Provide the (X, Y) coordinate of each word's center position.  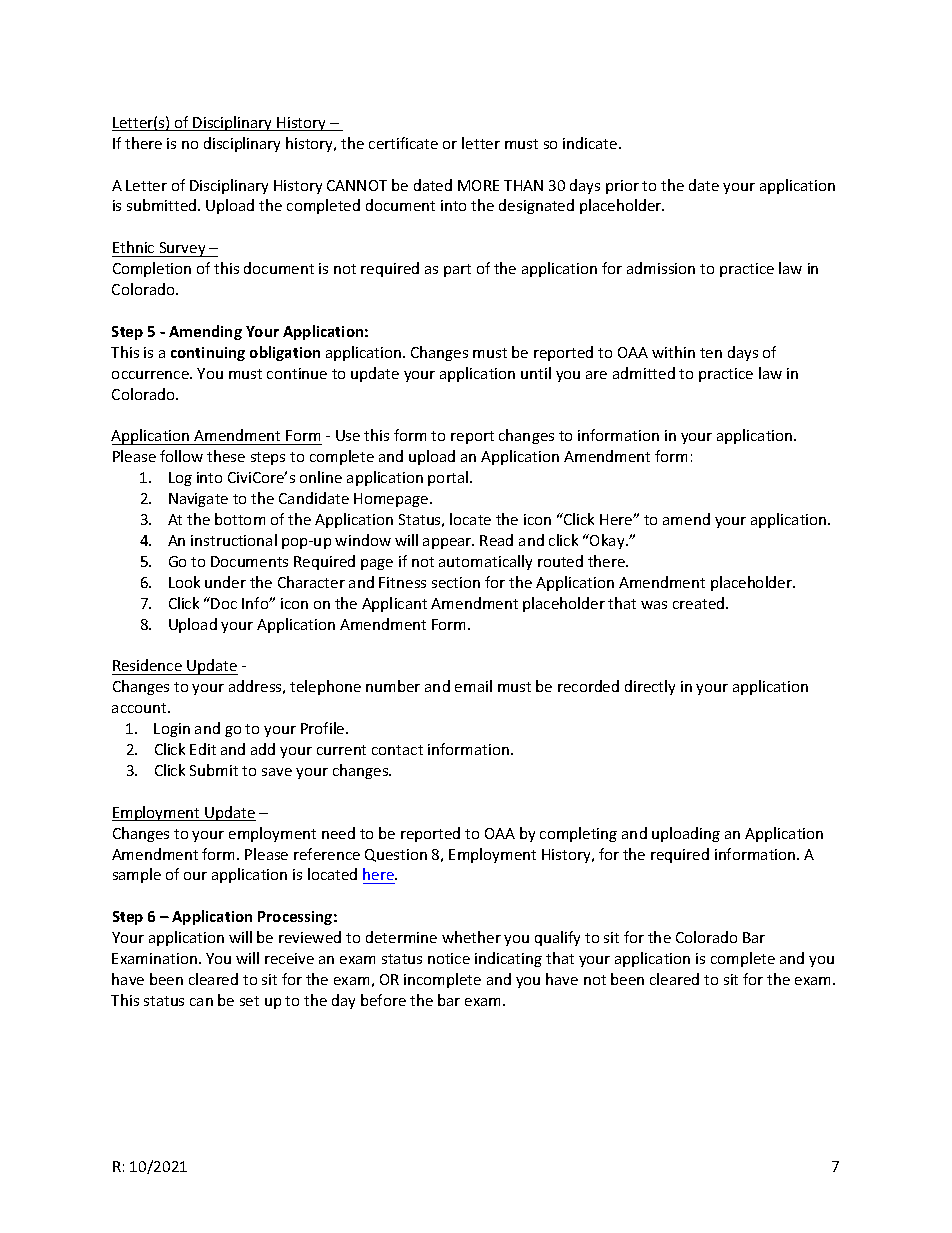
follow (181, 456)
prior (622, 187)
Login (172, 730)
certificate (403, 143)
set (249, 1001)
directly (650, 687)
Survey (182, 249)
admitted (644, 373)
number (393, 686)
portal (449, 478)
